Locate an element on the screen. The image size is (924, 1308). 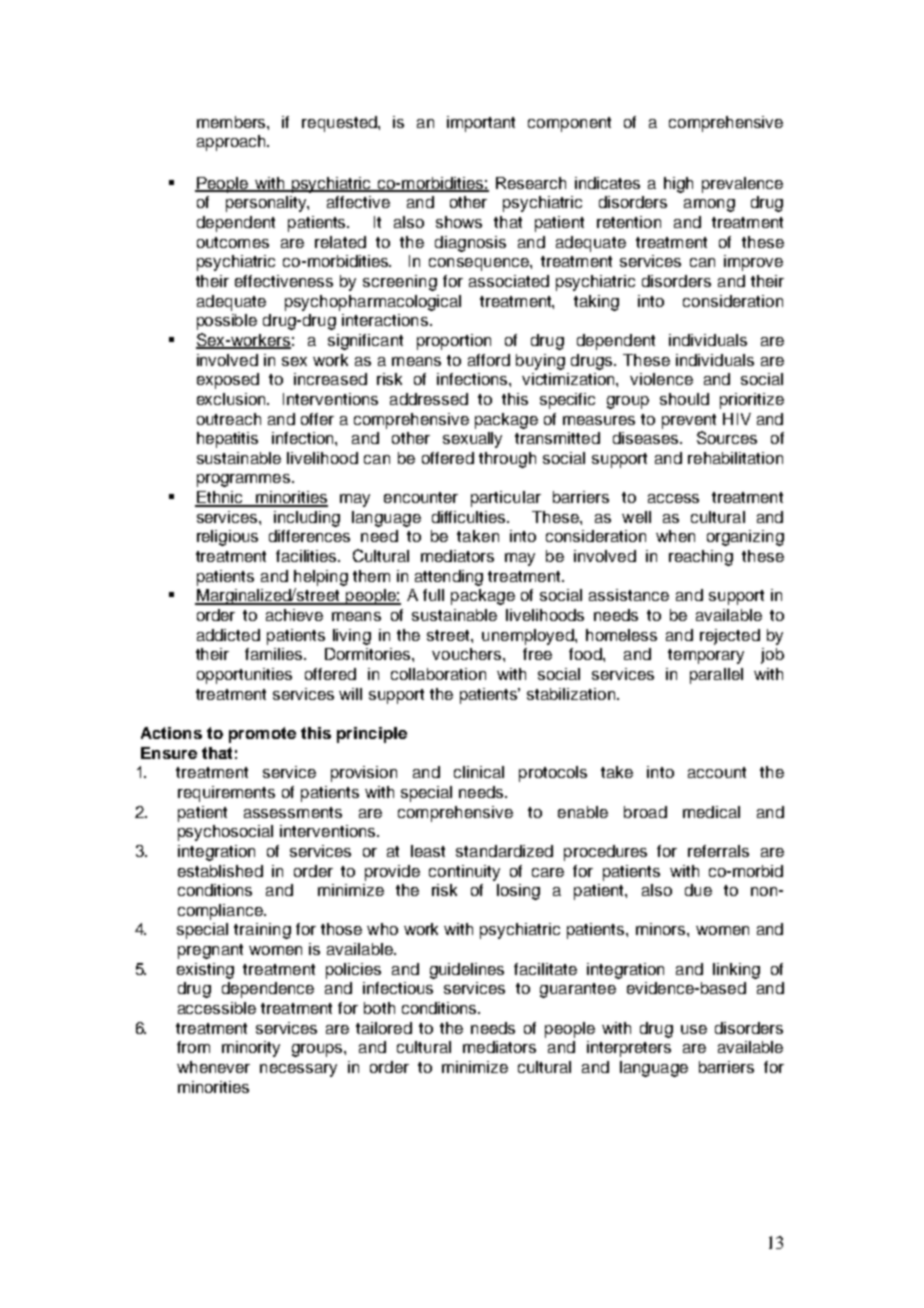
approach is located at coordinates (232, 143).
